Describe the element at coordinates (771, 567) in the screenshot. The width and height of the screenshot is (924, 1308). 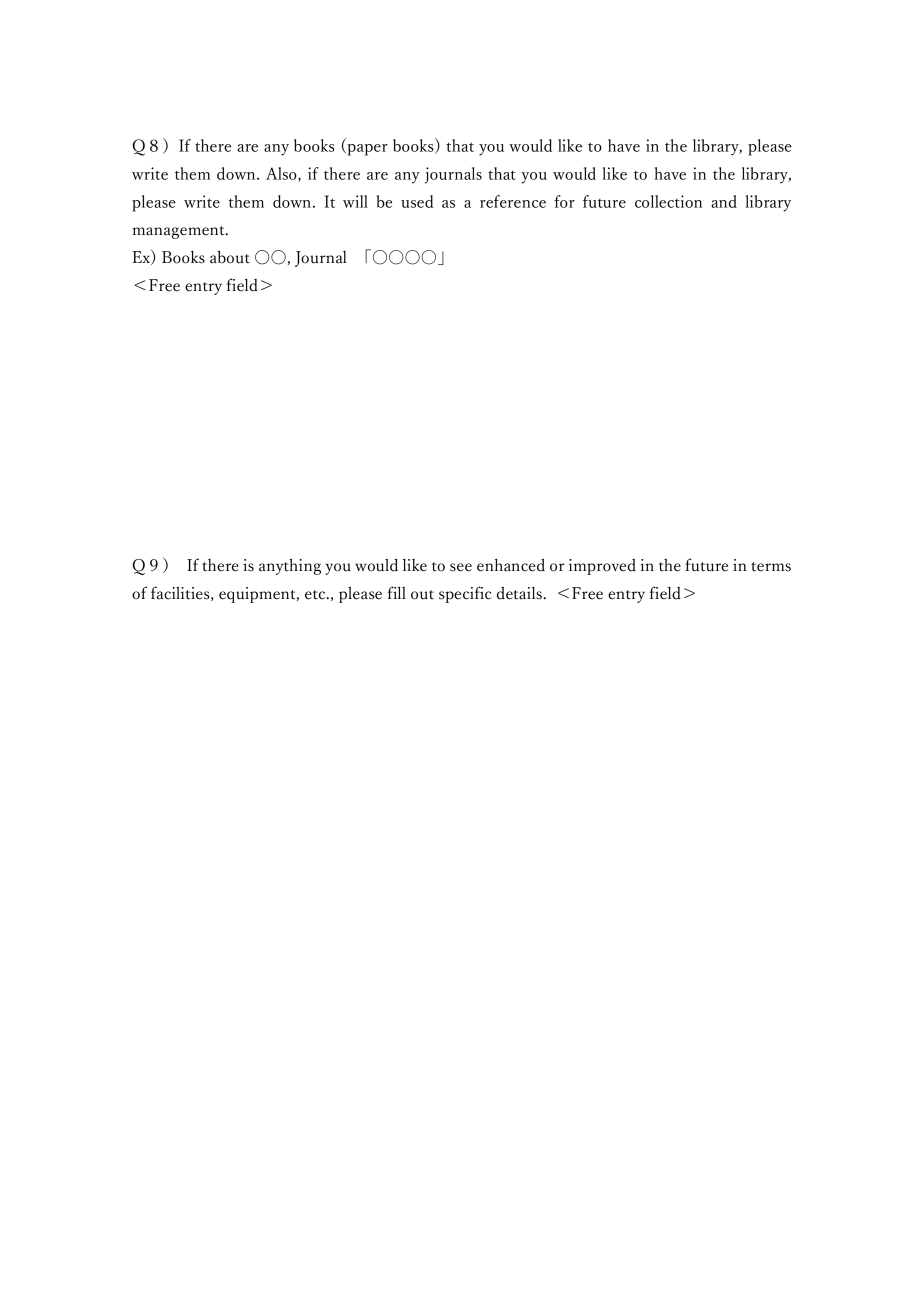
I see `terms` at that location.
